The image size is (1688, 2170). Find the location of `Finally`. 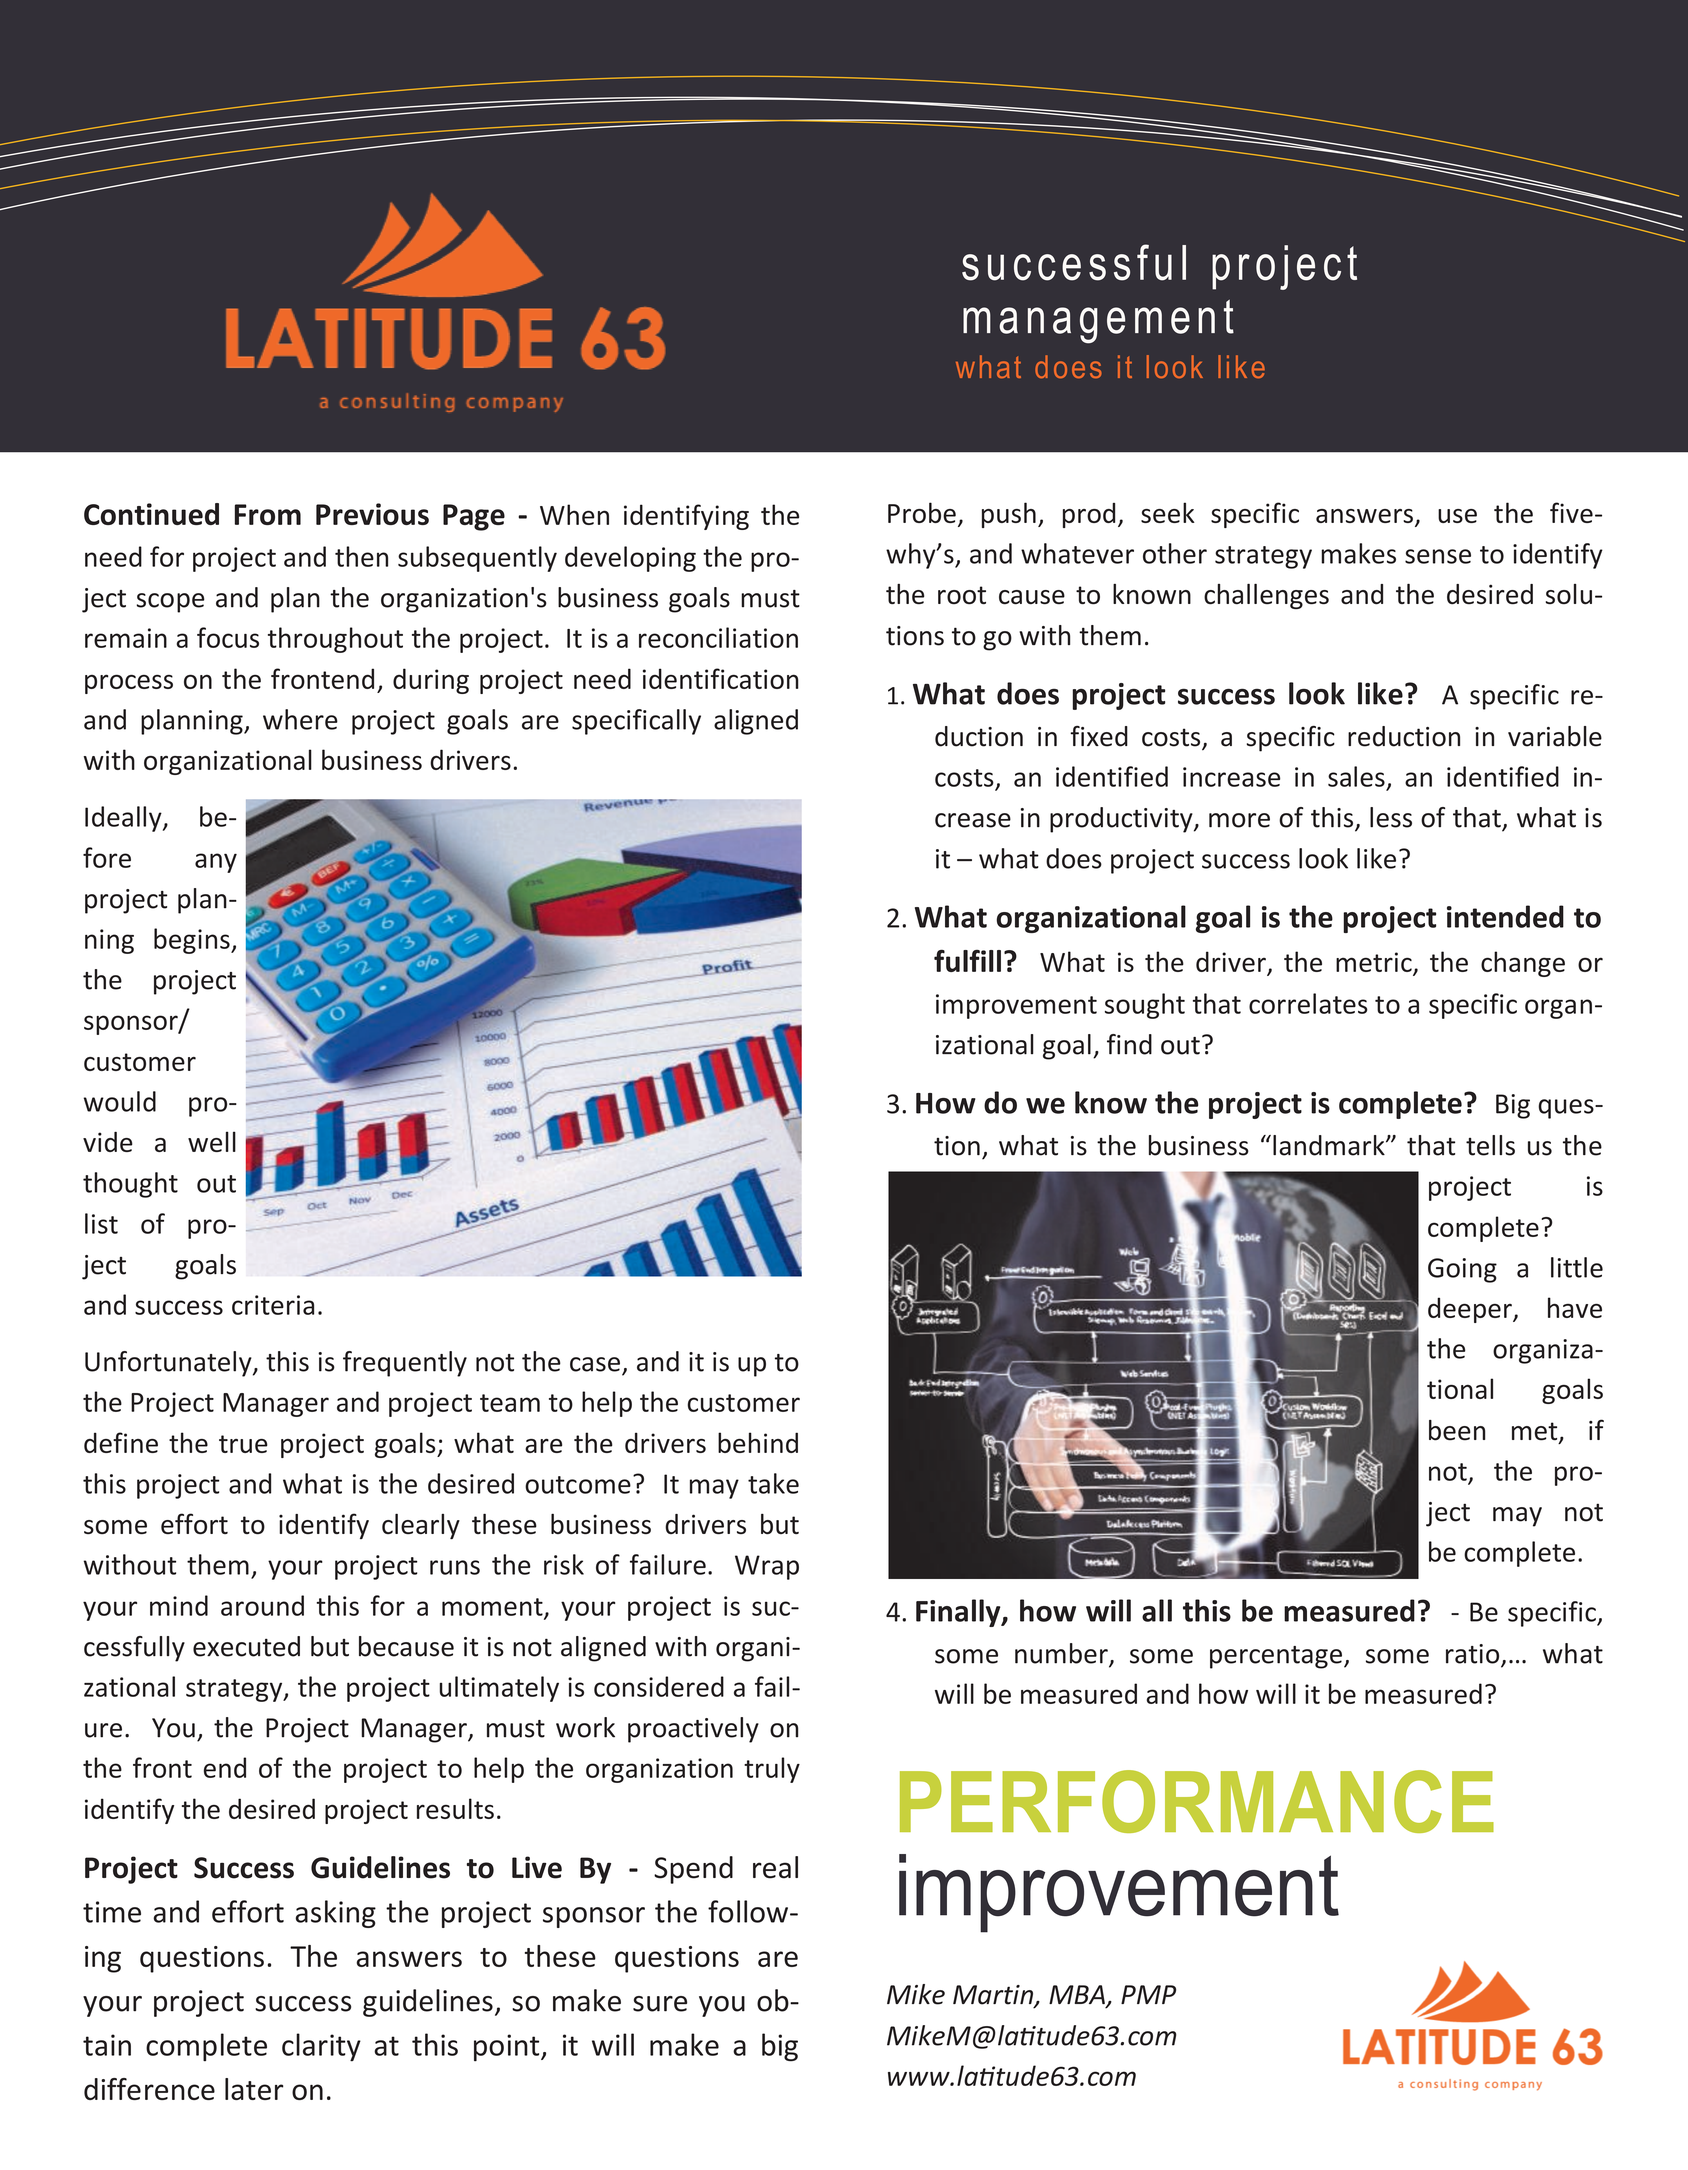

Finally is located at coordinates (959, 1613).
